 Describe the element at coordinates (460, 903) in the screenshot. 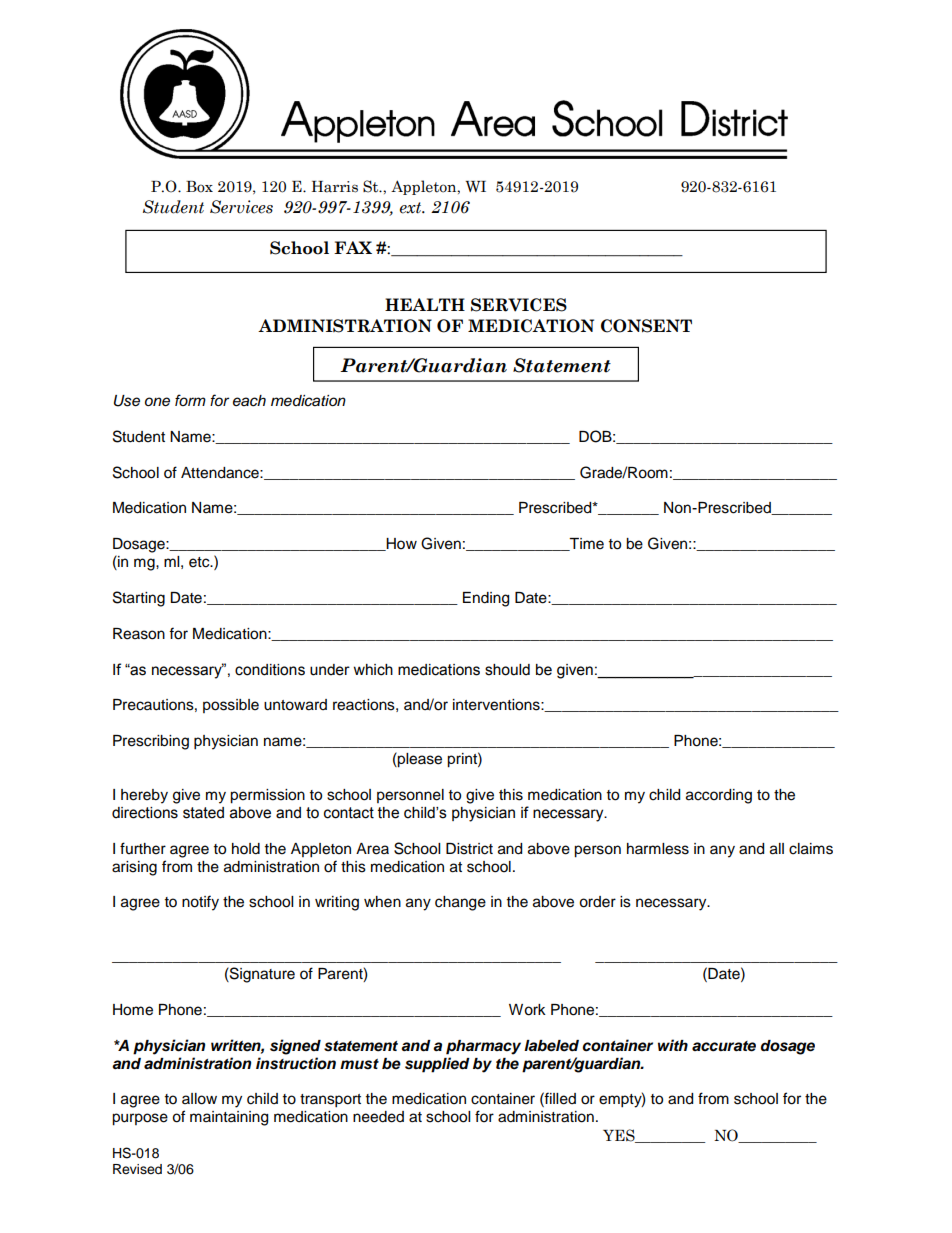

I see `change` at that location.
